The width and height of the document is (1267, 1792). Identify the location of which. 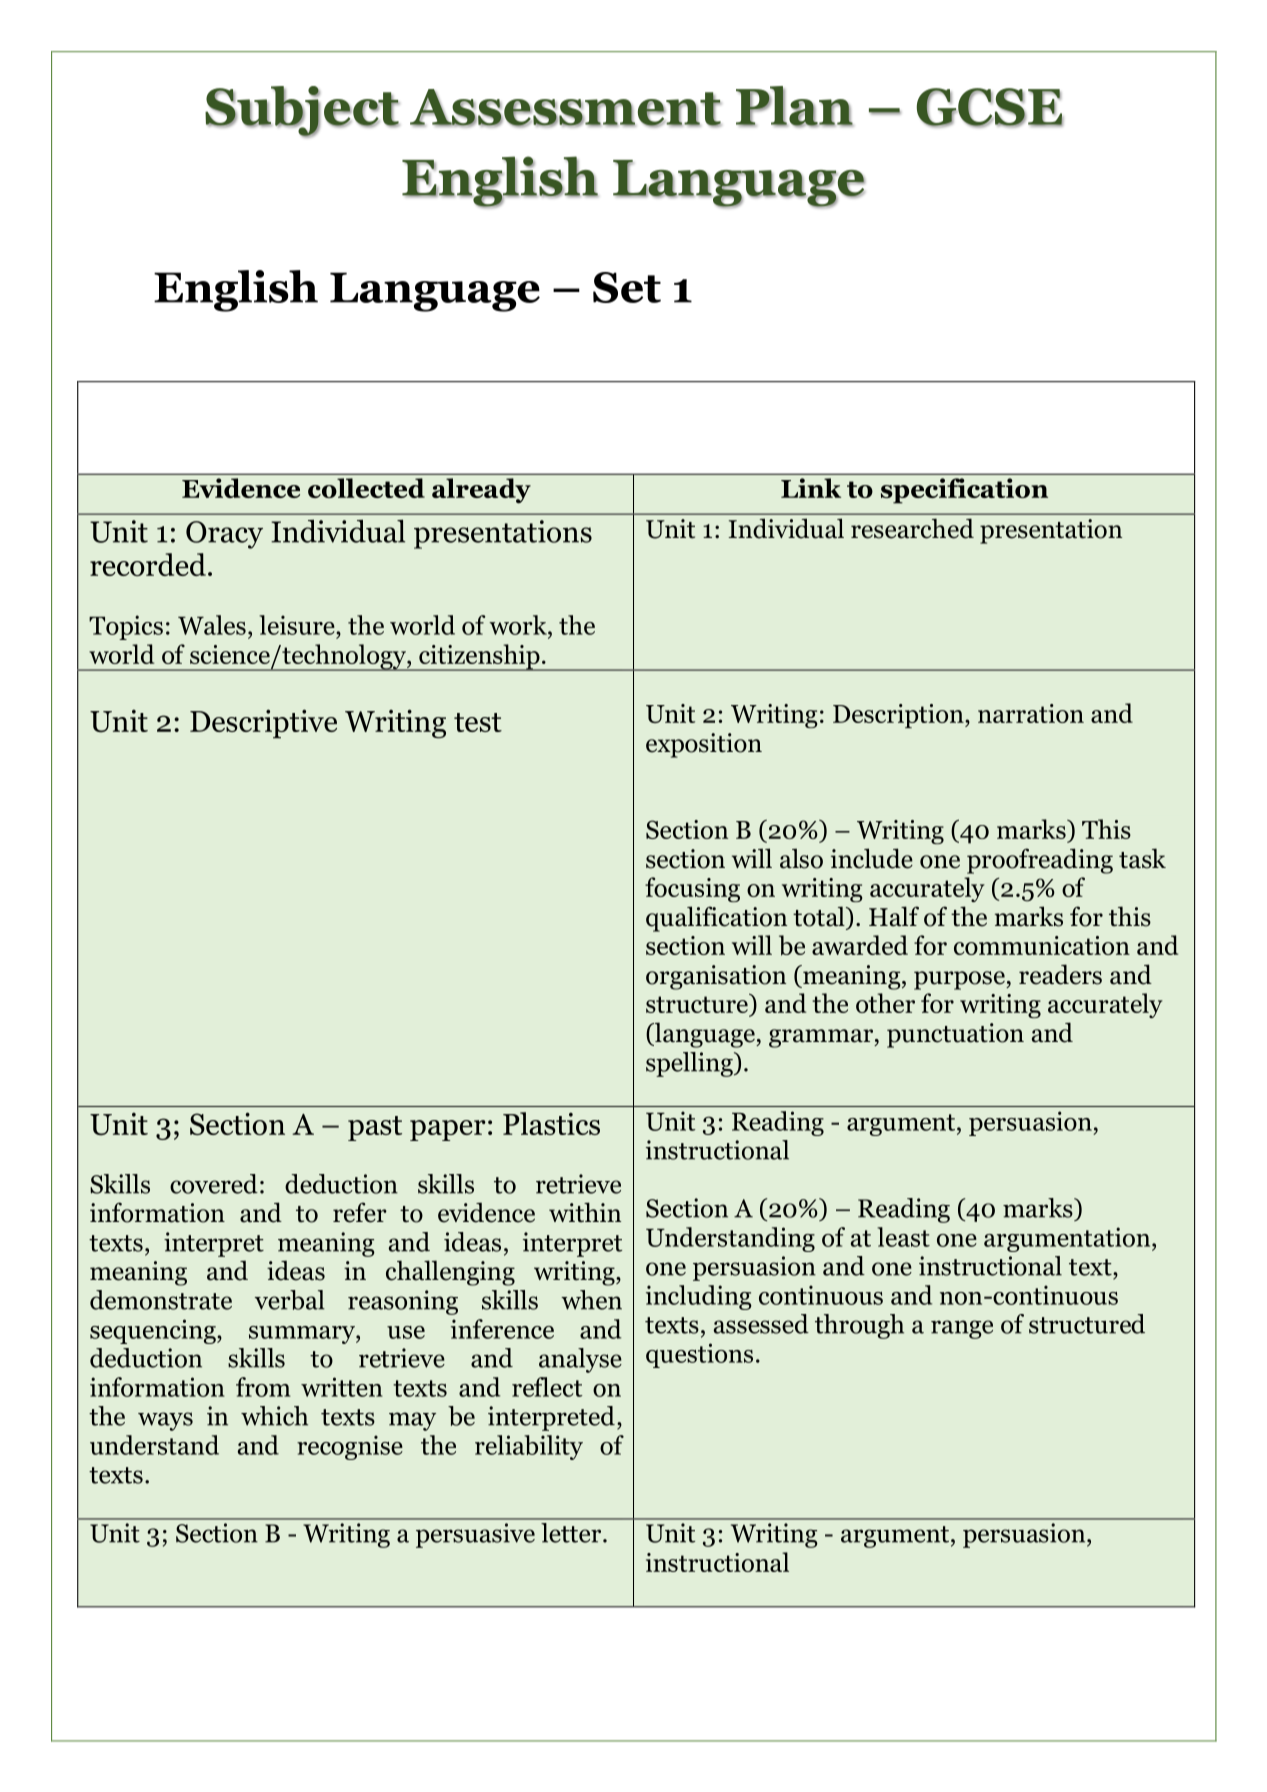
(274, 1416).
